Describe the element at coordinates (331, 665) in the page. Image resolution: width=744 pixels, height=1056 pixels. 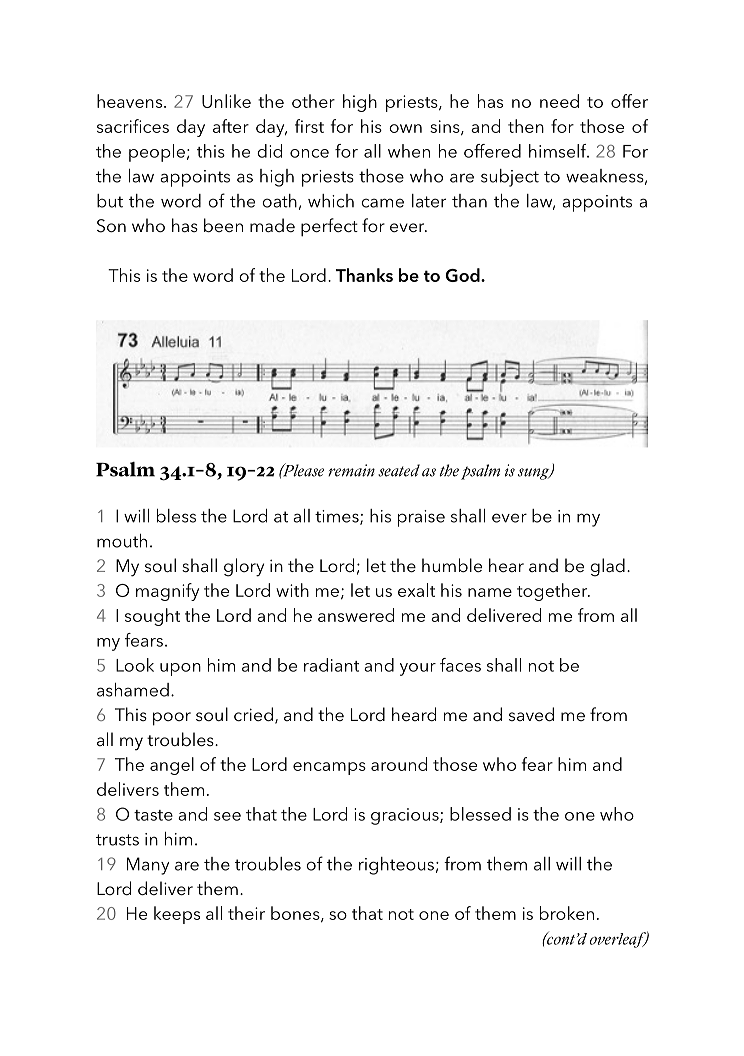
I see `radiant` at that location.
